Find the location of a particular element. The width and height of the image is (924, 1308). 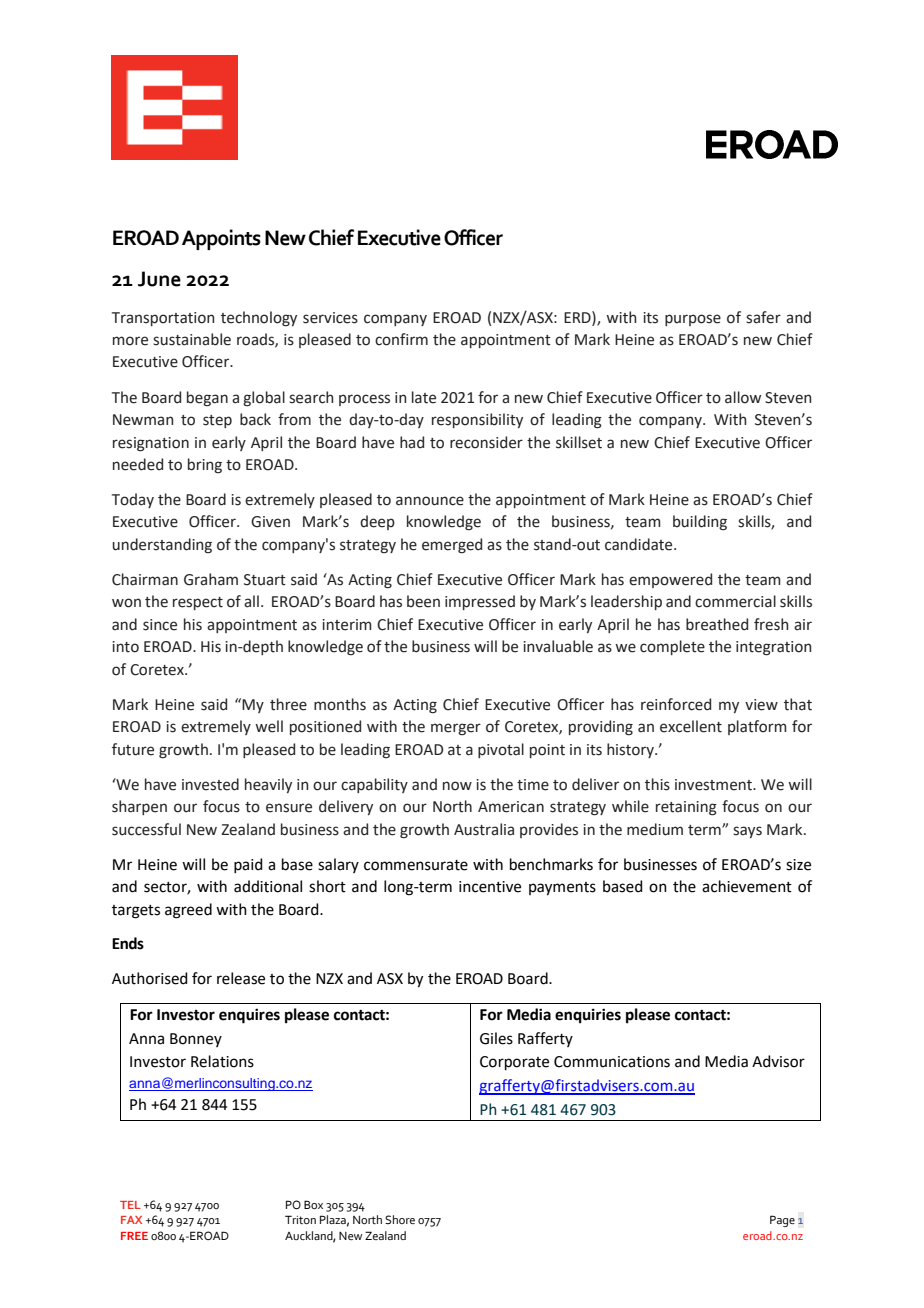

confirm is located at coordinates (401, 339).
